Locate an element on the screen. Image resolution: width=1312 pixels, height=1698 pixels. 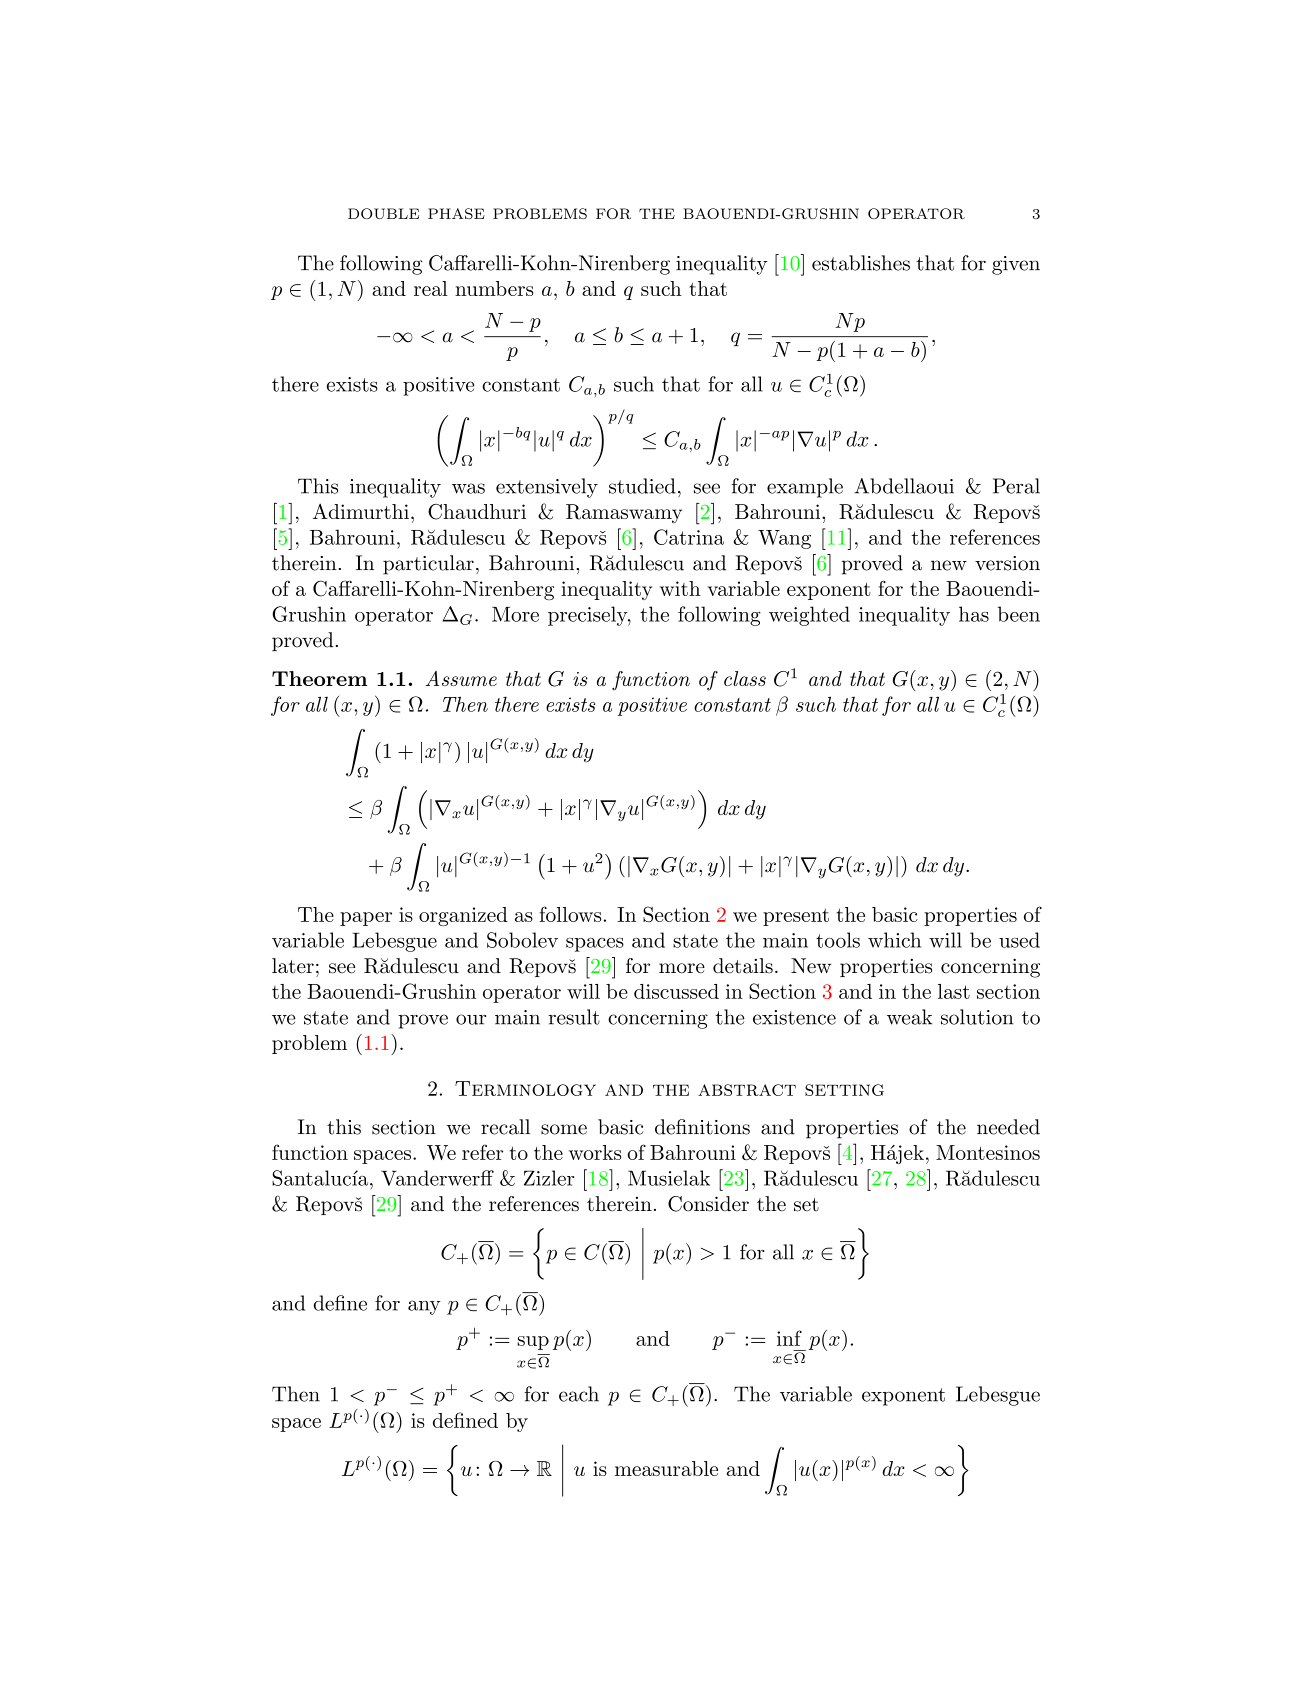
definitions is located at coordinates (702, 1127).
